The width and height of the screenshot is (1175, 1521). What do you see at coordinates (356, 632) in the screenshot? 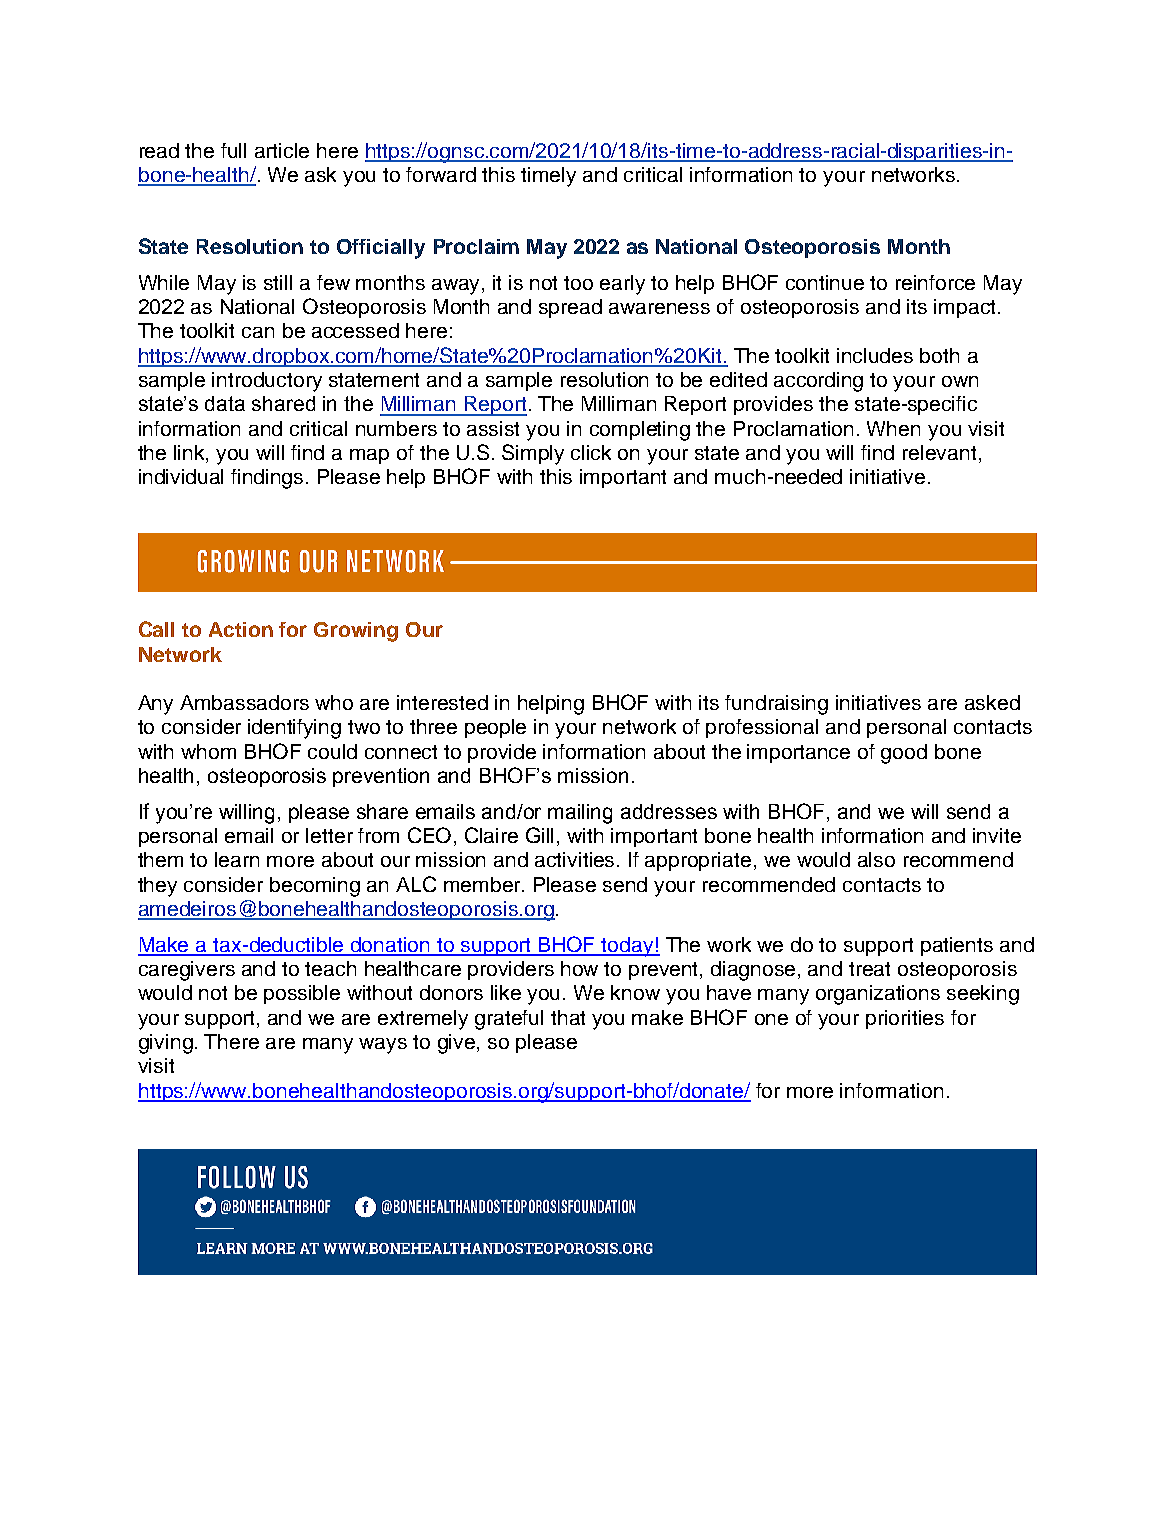
I see `Growing` at bounding box center [356, 632].
